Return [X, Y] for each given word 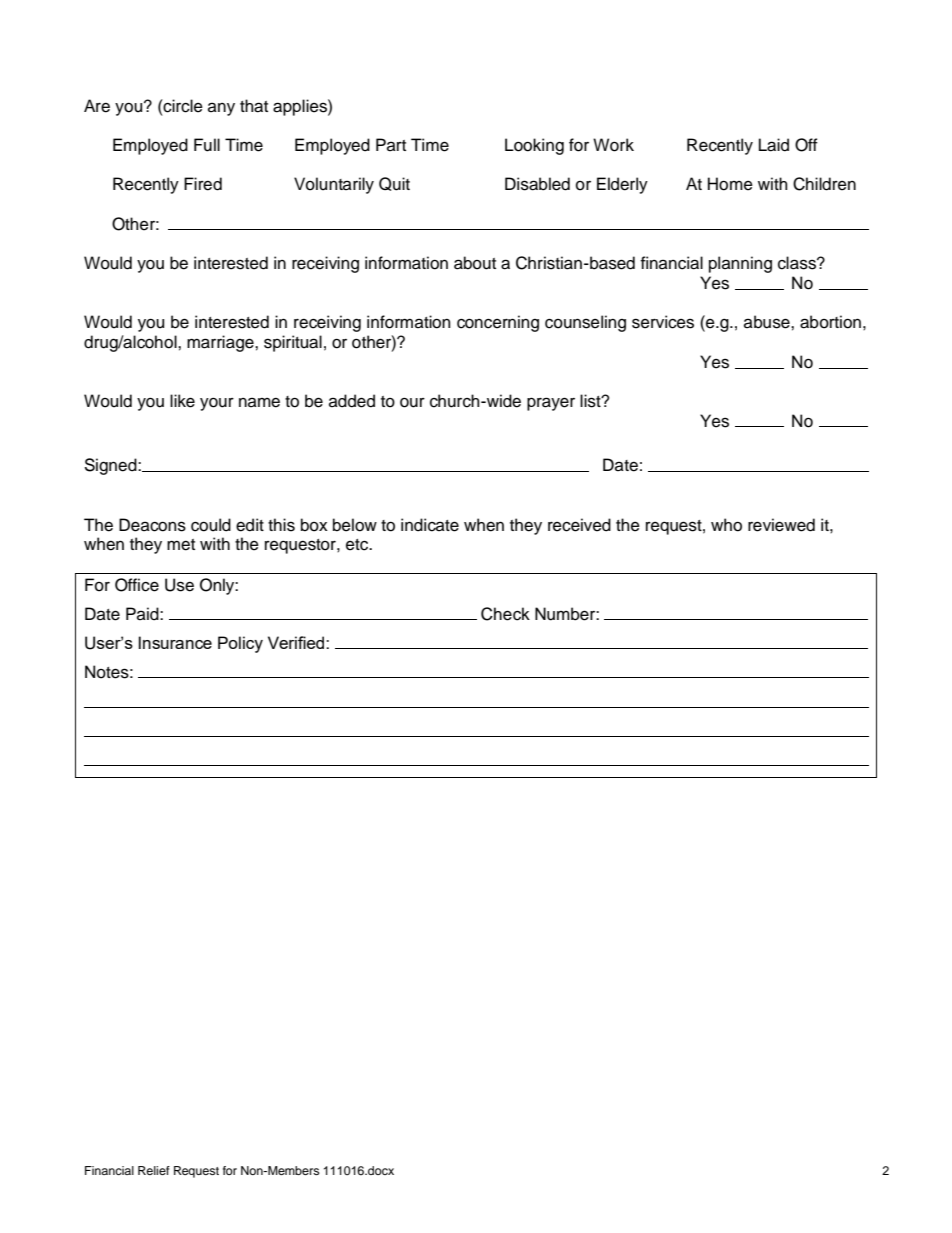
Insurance [175, 642]
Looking [534, 146]
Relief [154, 1170]
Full [207, 145]
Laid [774, 145]
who [726, 525]
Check [505, 614]
